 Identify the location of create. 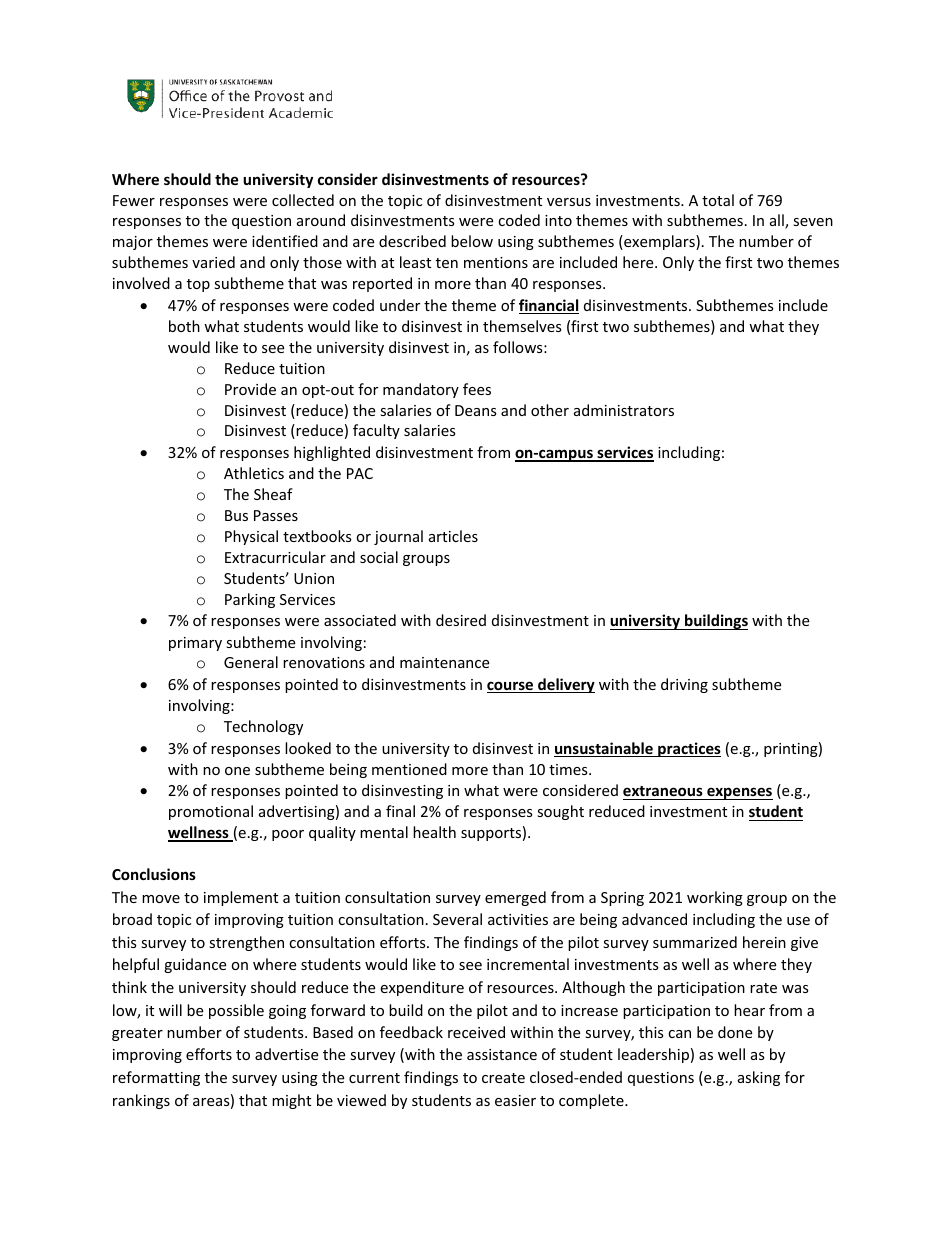
(503, 1078).
